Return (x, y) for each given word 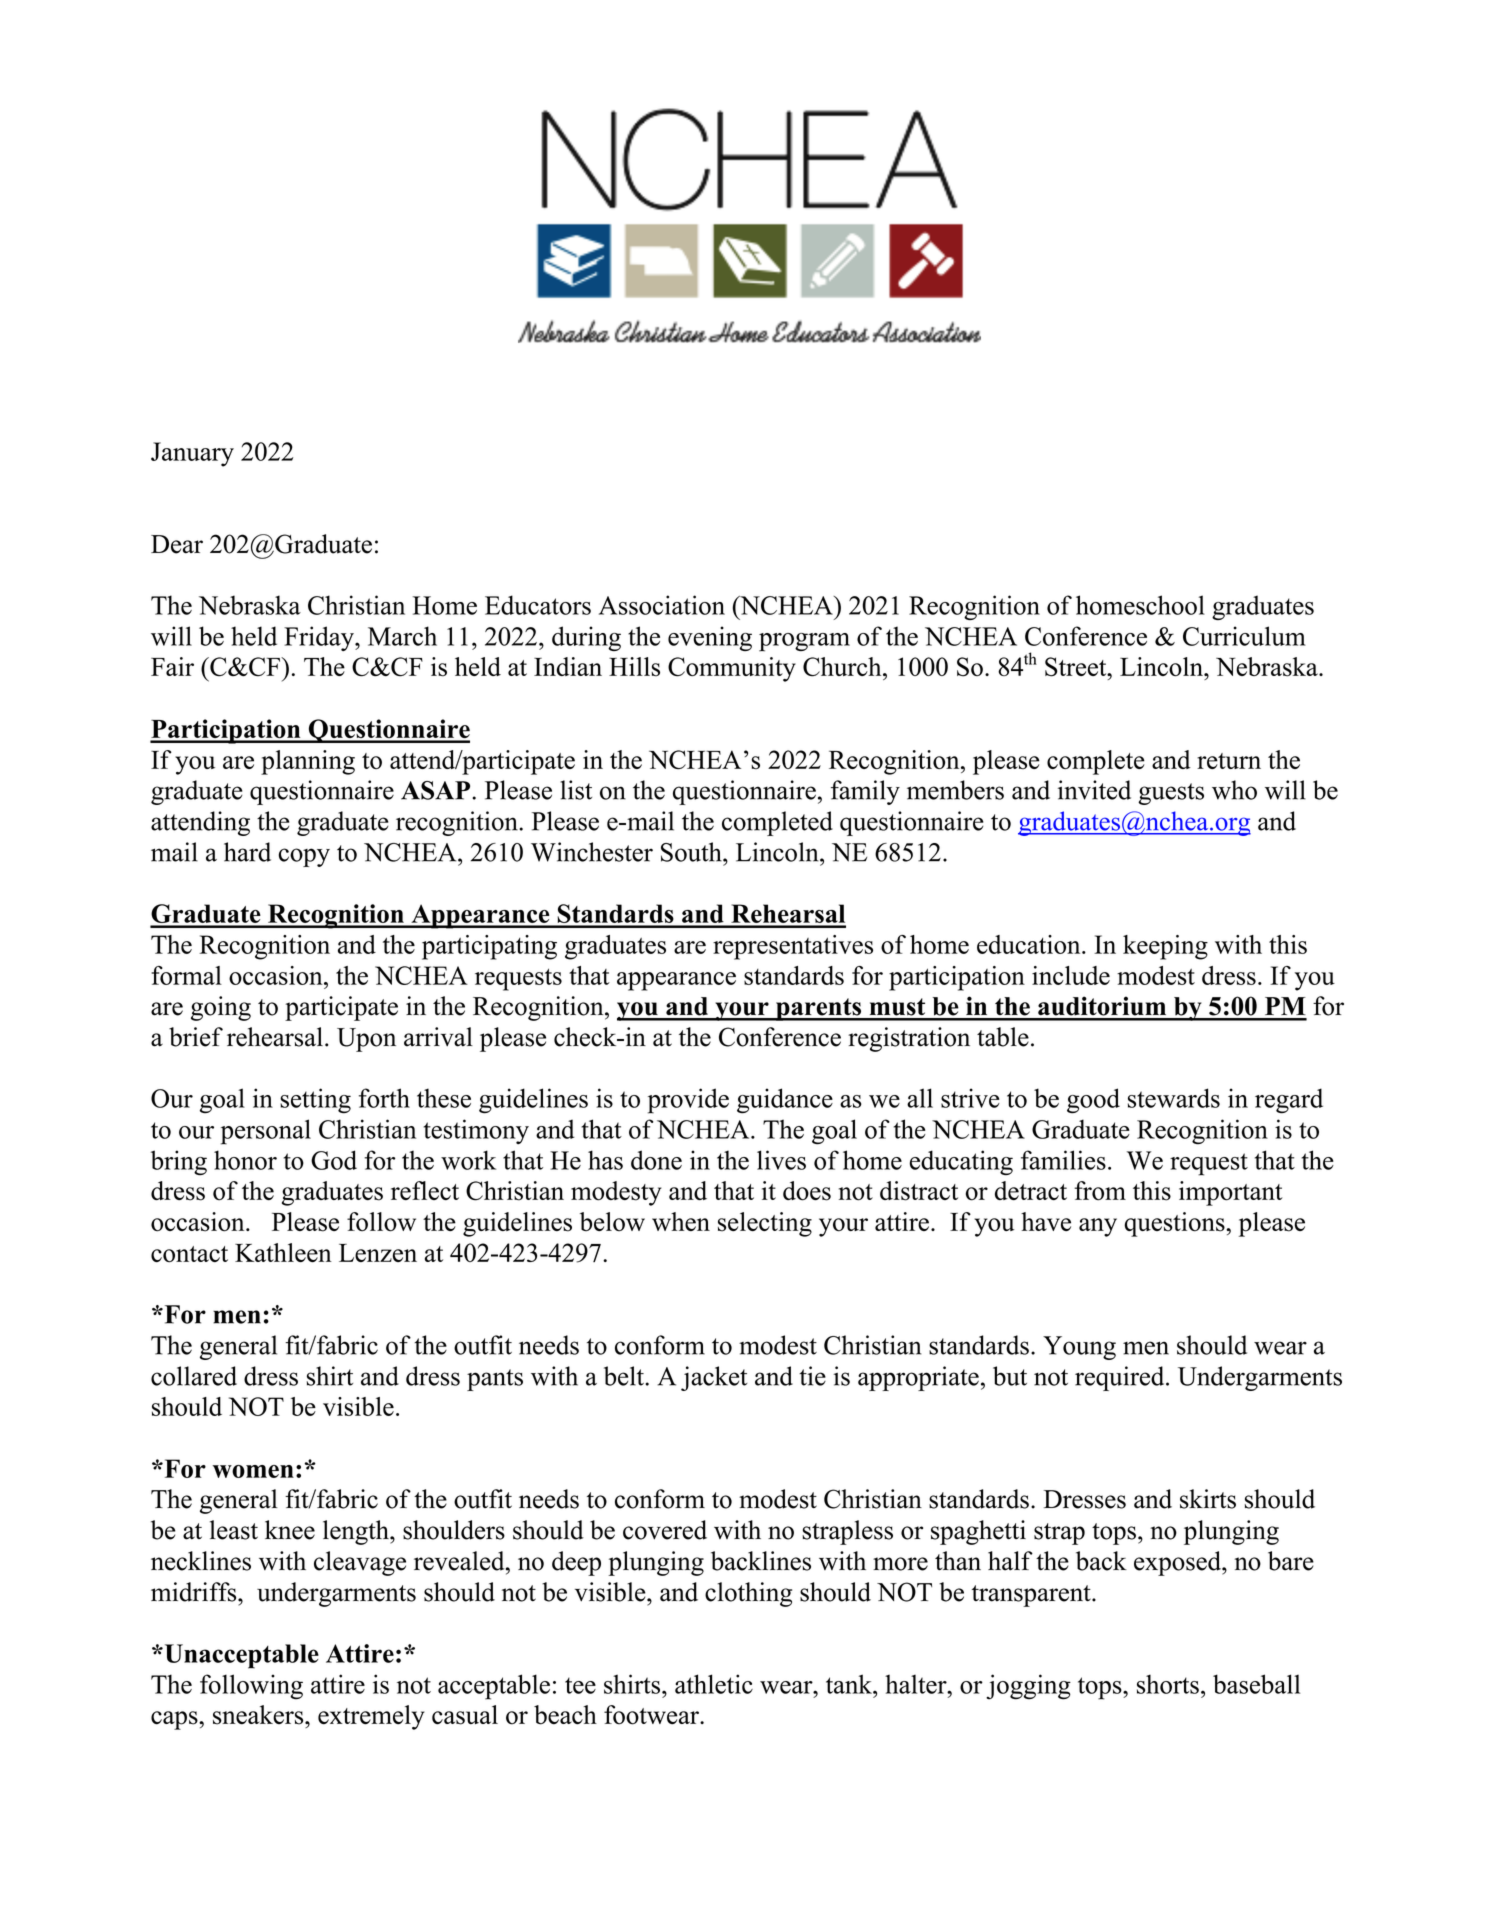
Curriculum (1244, 636)
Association (662, 605)
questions (1175, 1224)
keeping (1165, 947)
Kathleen (283, 1252)
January (192, 454)
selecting (765, 1224)
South (692, 852)
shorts (1168, 1684)
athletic (714, 1684)
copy (304, 857)
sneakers (259, 1715)
